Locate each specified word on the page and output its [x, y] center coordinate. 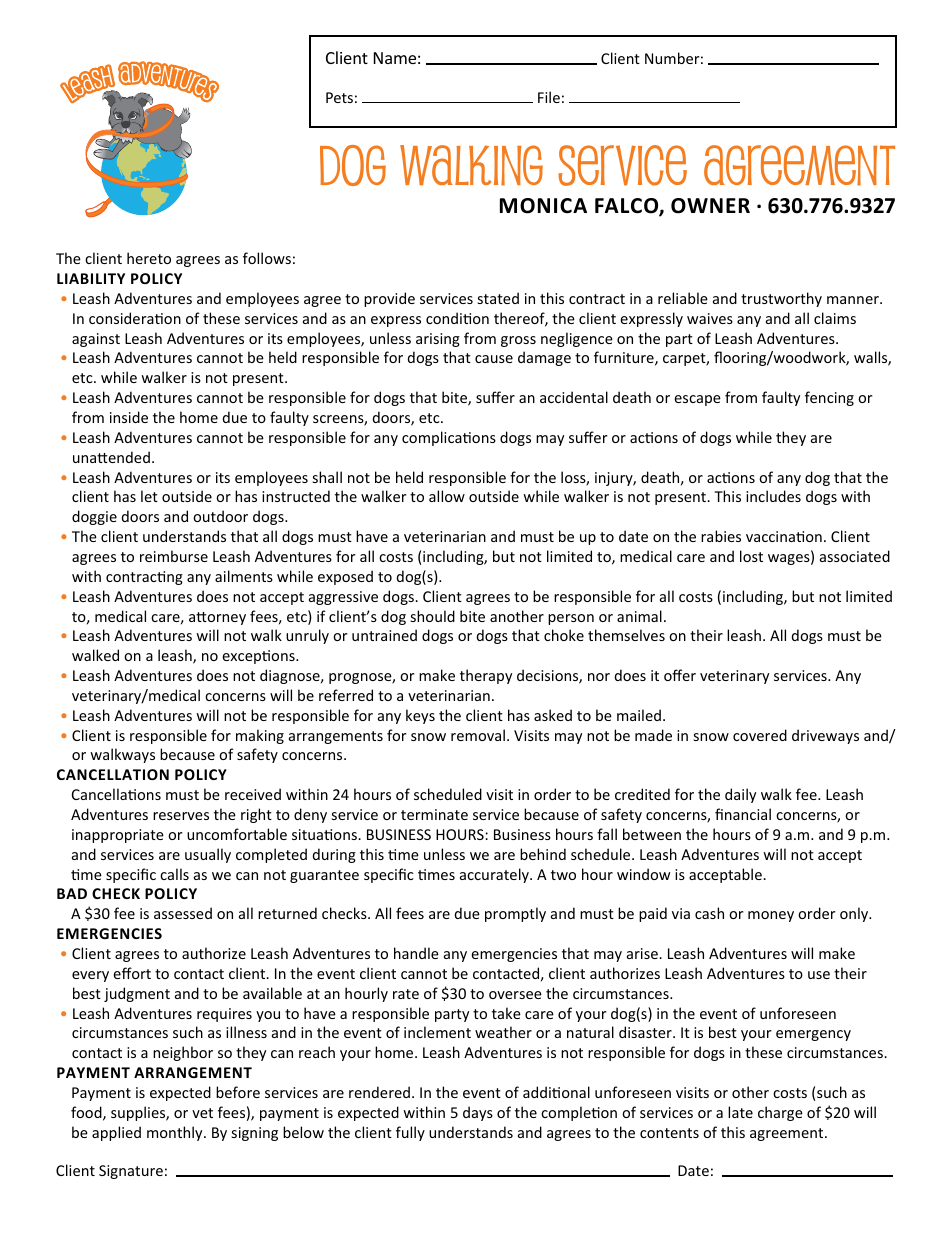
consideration [135, 318]
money [771, 916]
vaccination [784, 536]
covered [760, 735]
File [549, 97]
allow [447, 496]
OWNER [710, 206]
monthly [176, 1133]
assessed [183, 913]
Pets [339, 97]
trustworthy [781, 299]
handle [416, 953]
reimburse [174, 556]
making [260, 736]
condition [457, 318]
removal [478, 735]
